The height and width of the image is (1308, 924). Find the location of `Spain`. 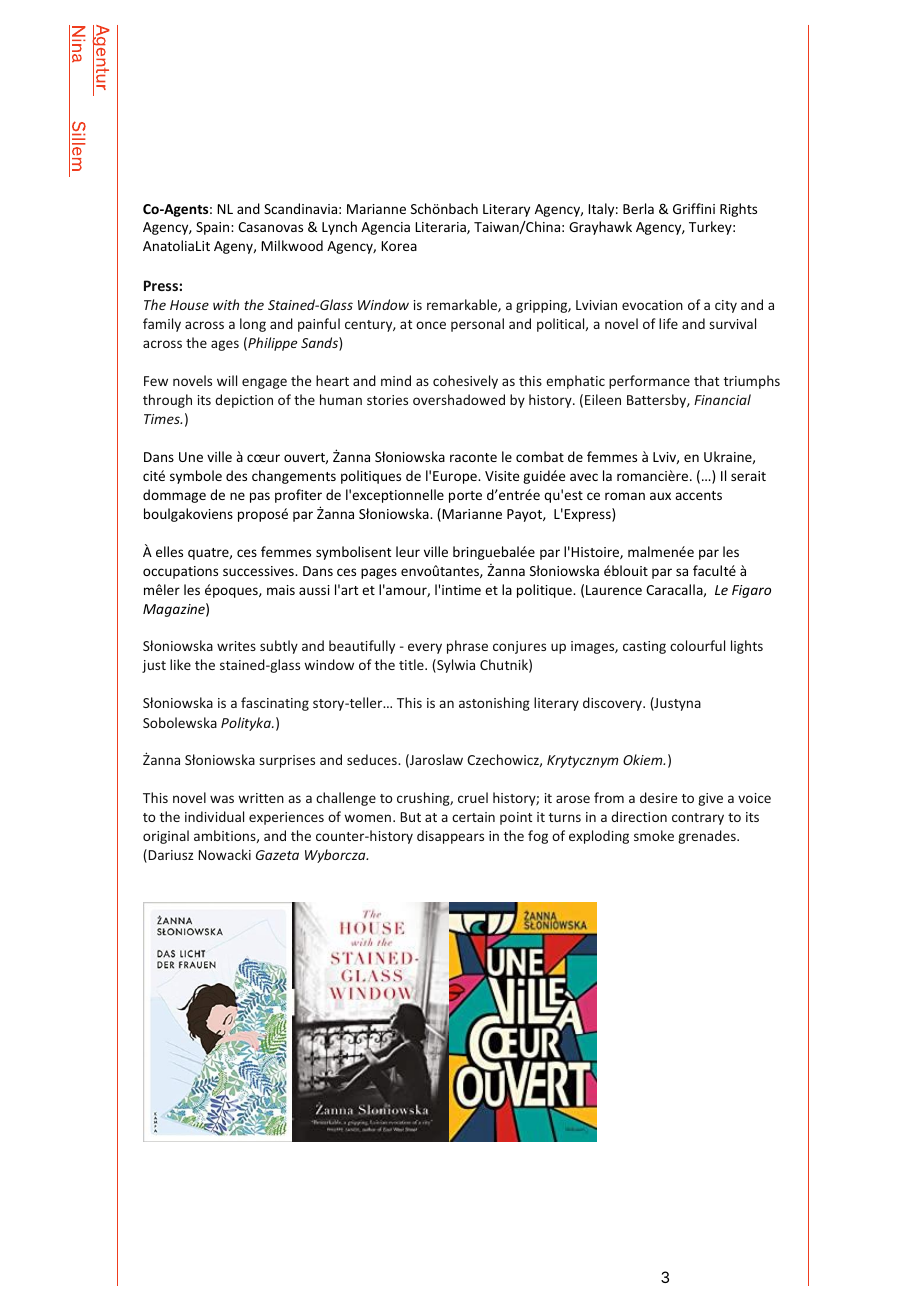

Spain is located at coordinates (214, 228).
